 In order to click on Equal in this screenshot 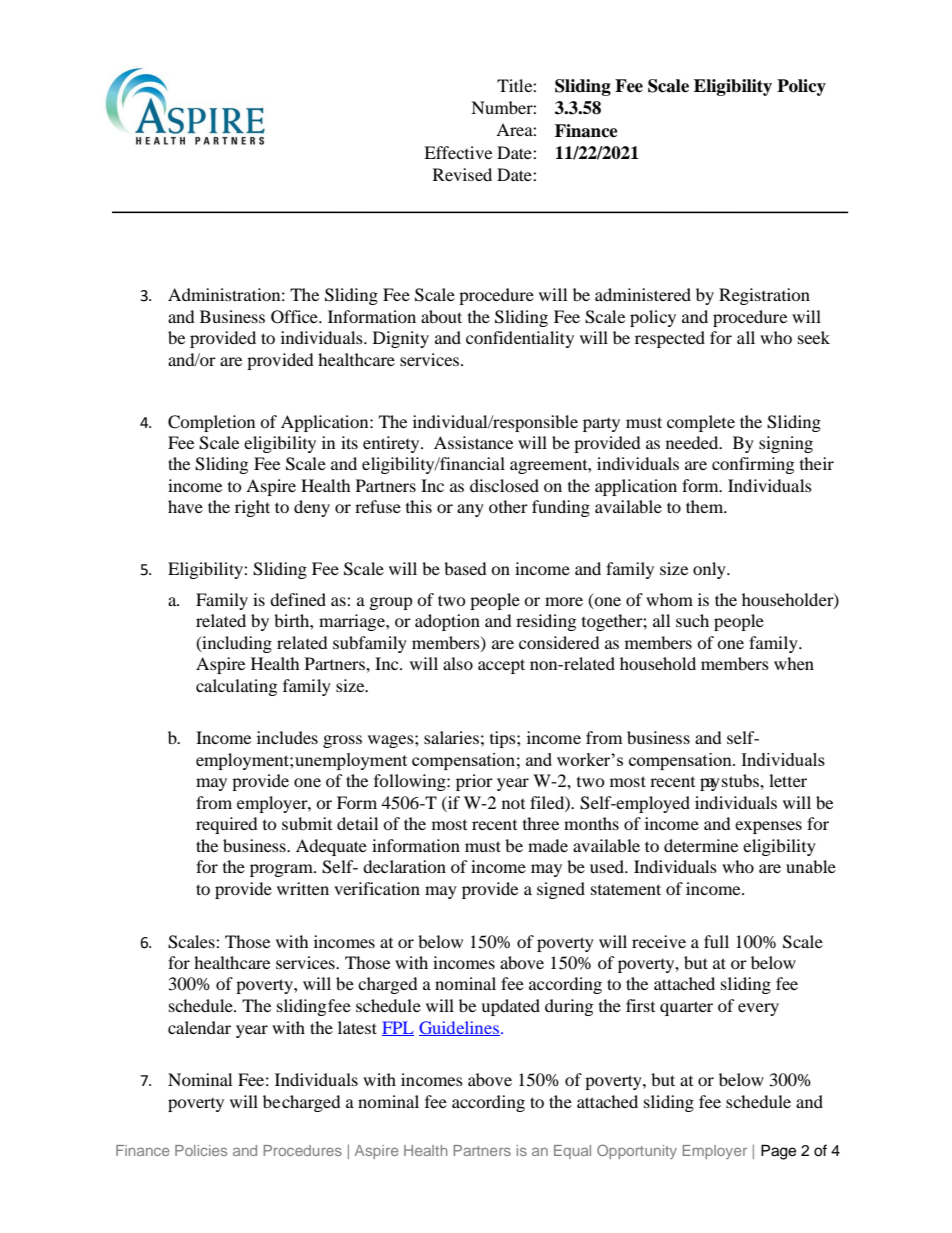, I will do `click(572, 1152)`.
